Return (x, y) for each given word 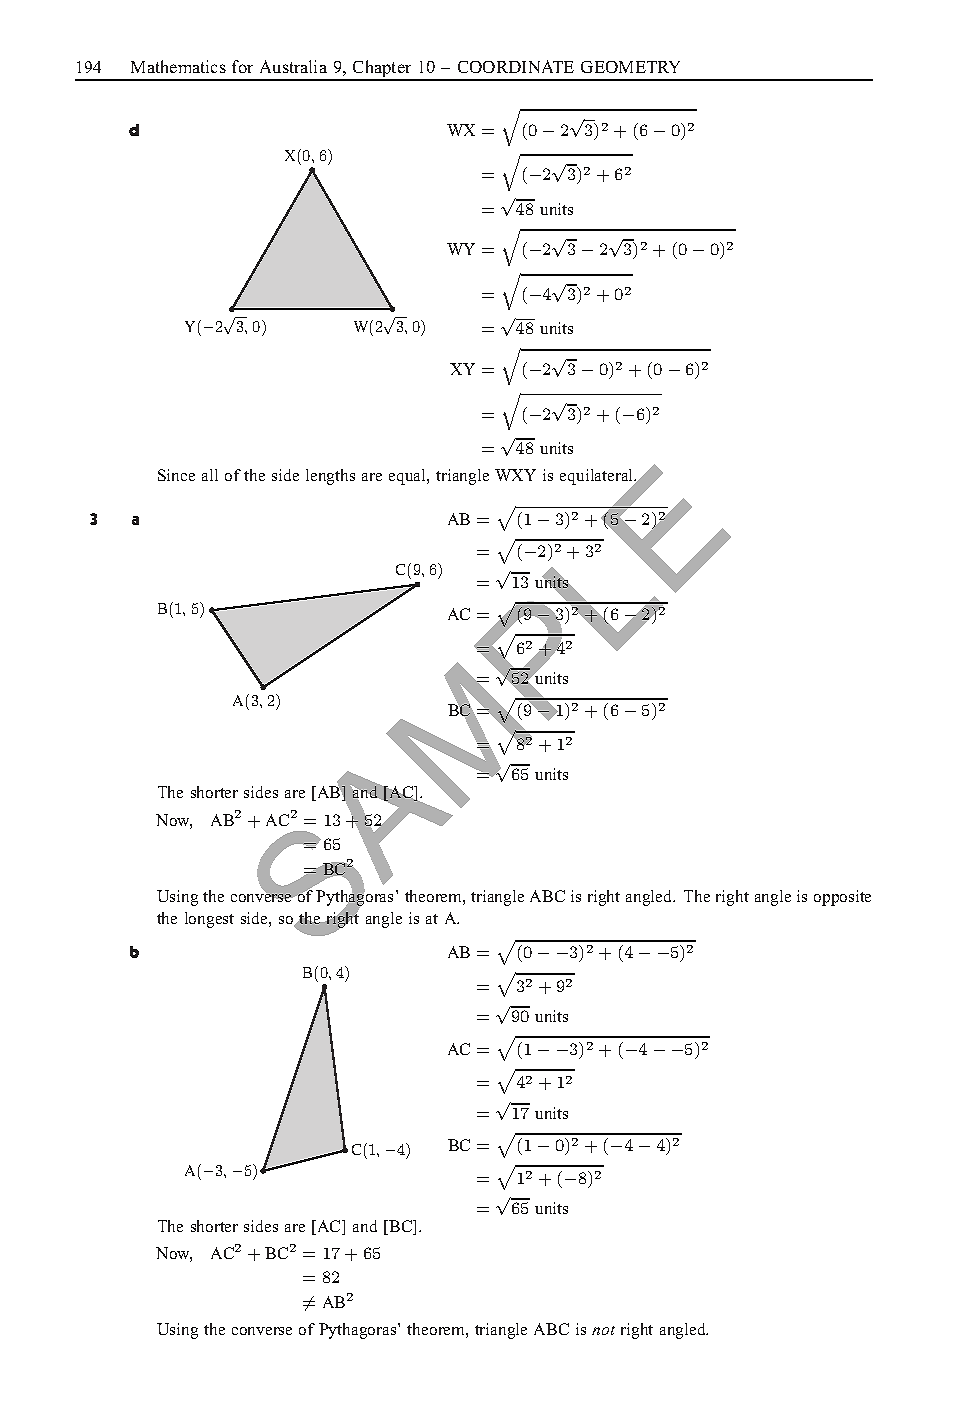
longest (209, 920)
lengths (330, 477)
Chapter (382, 70)
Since (176, 475)
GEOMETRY (630, 67)
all (210, 475)
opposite (842, 898)
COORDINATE (516, 66)
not (603, 1330)
